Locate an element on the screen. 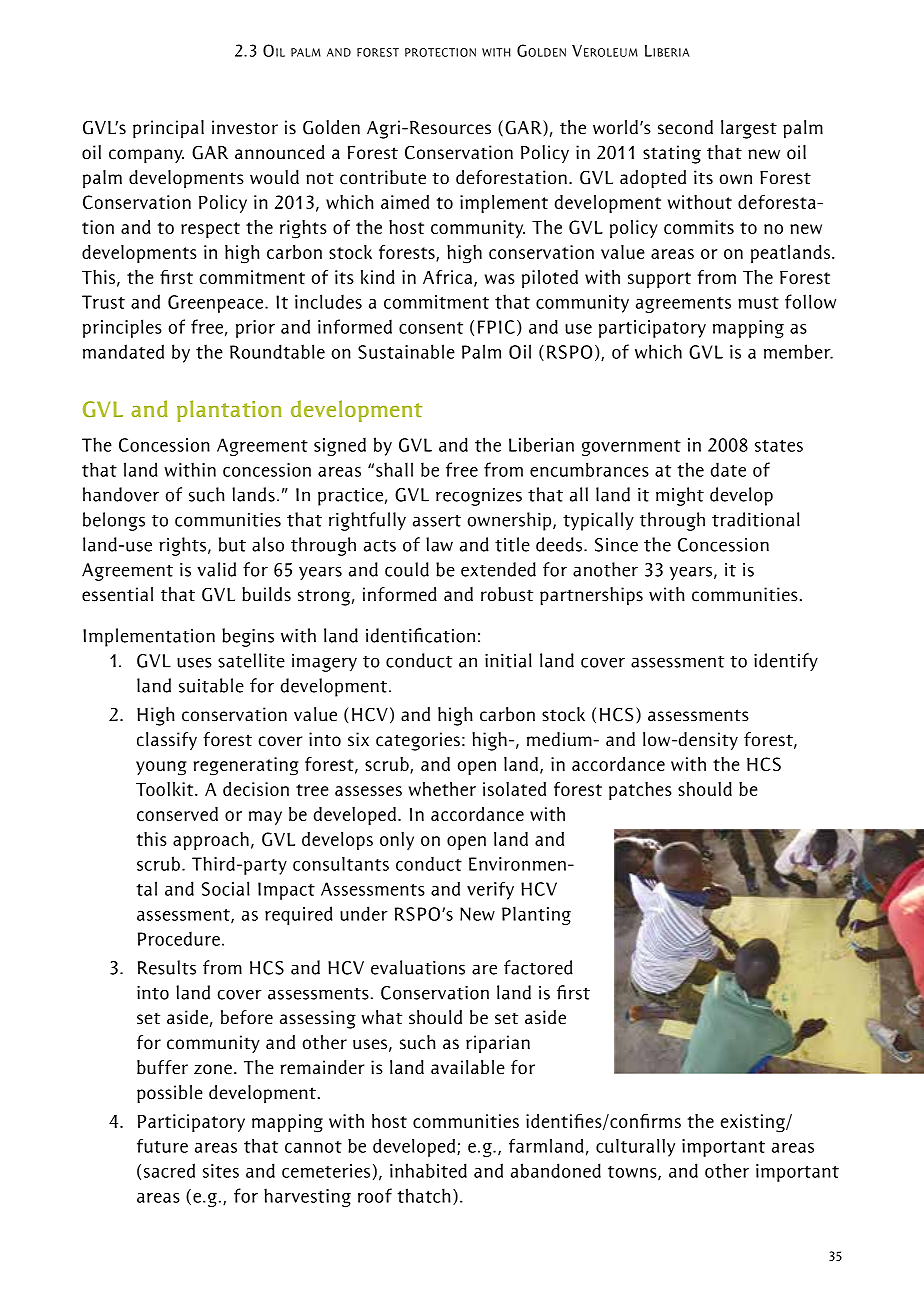  aimed is located at coordinates (405, 202).
